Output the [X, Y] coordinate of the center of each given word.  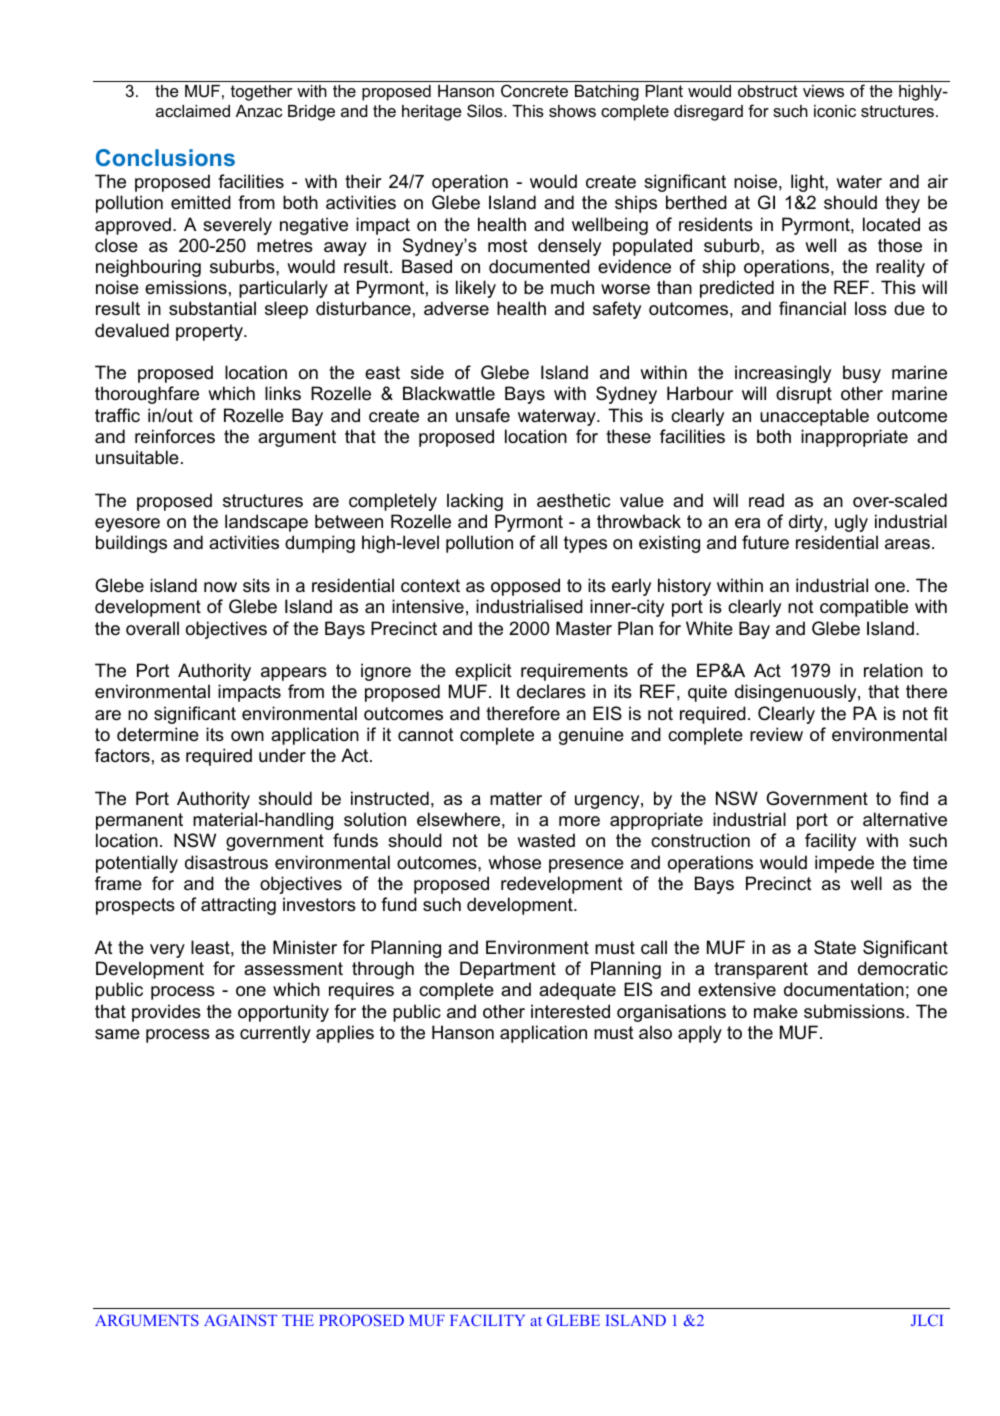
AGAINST [240, 1320]
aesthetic [573, 500]
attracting [238, 906]
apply [700, 1034]
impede [844, 864]
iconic [835, 111]
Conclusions [165, 157]
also [655, 1032]
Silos [486, 110]
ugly [851, 523]
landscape [266, 523]
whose [514, 862]
